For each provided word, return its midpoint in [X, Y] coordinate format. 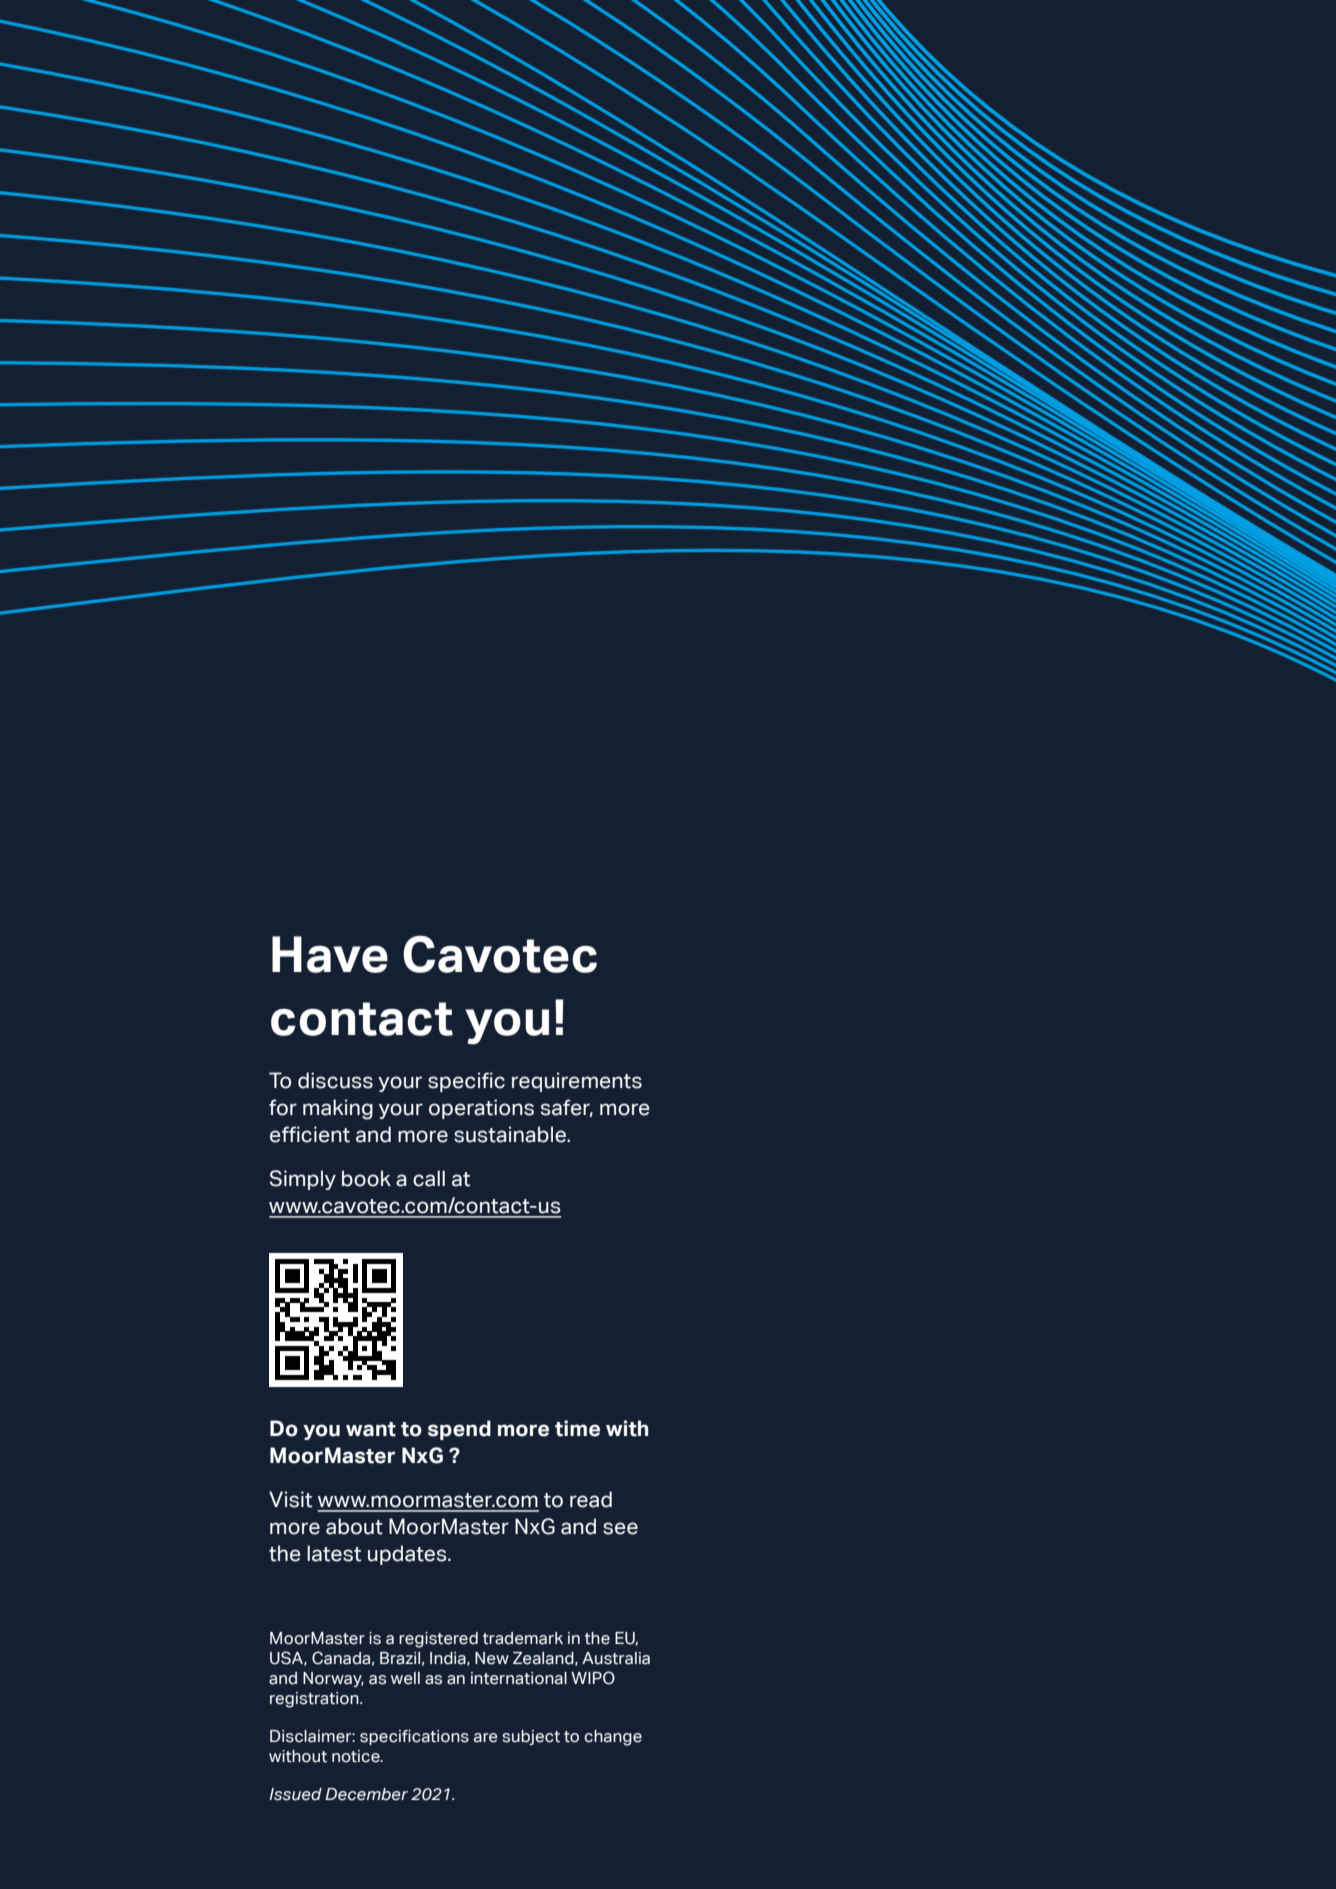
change [613, 1738]
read [591, 1499]
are [485, 1738]
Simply [303, 1180]
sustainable [511, 1134]
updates [408, 1555]
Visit [290, 1499]
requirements [577, 1082]
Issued [295, 1794]
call [429, 1178]
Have [330, 954]
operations [481, 1109]
